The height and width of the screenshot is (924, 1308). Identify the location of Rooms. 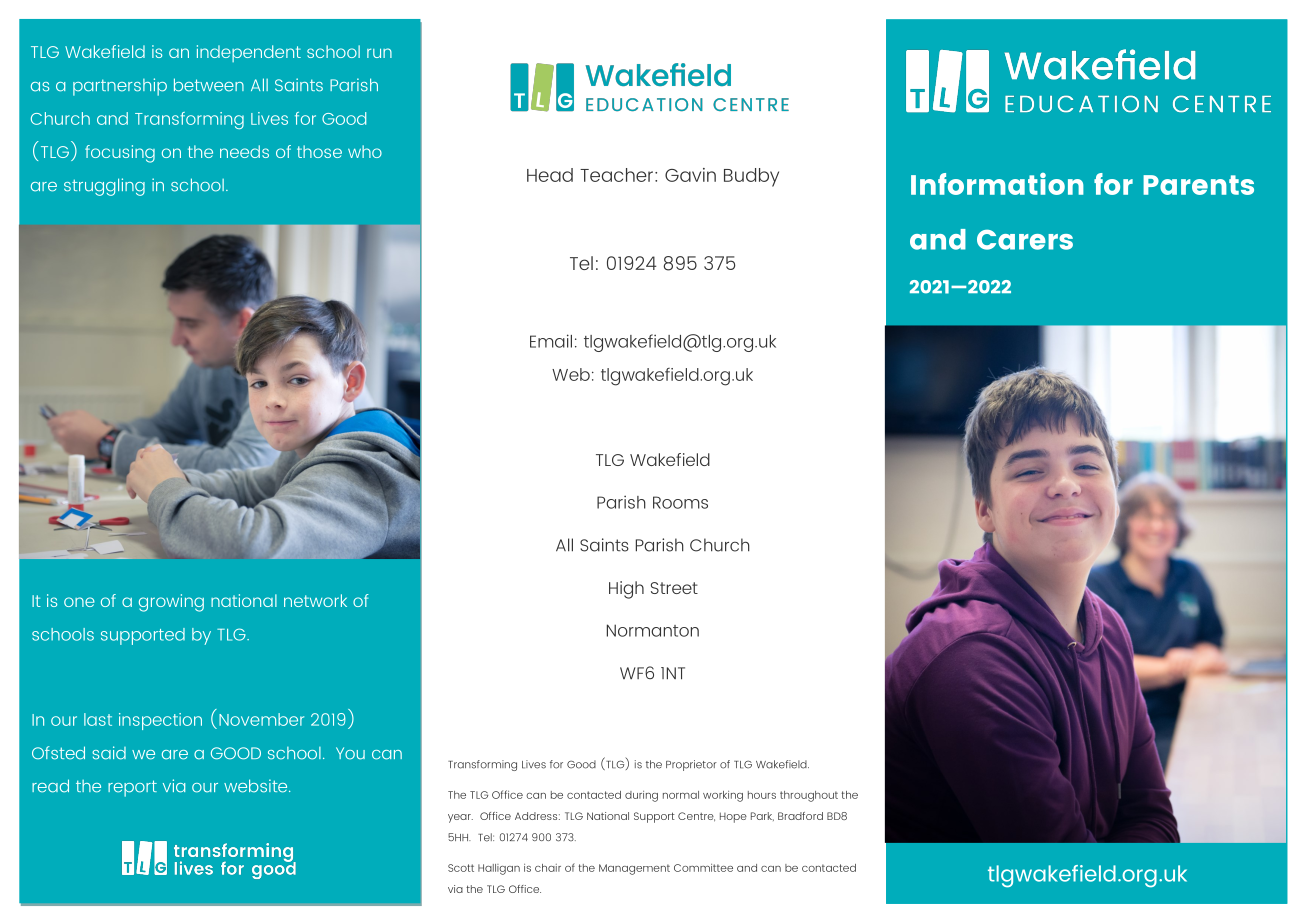
(680, 502).
